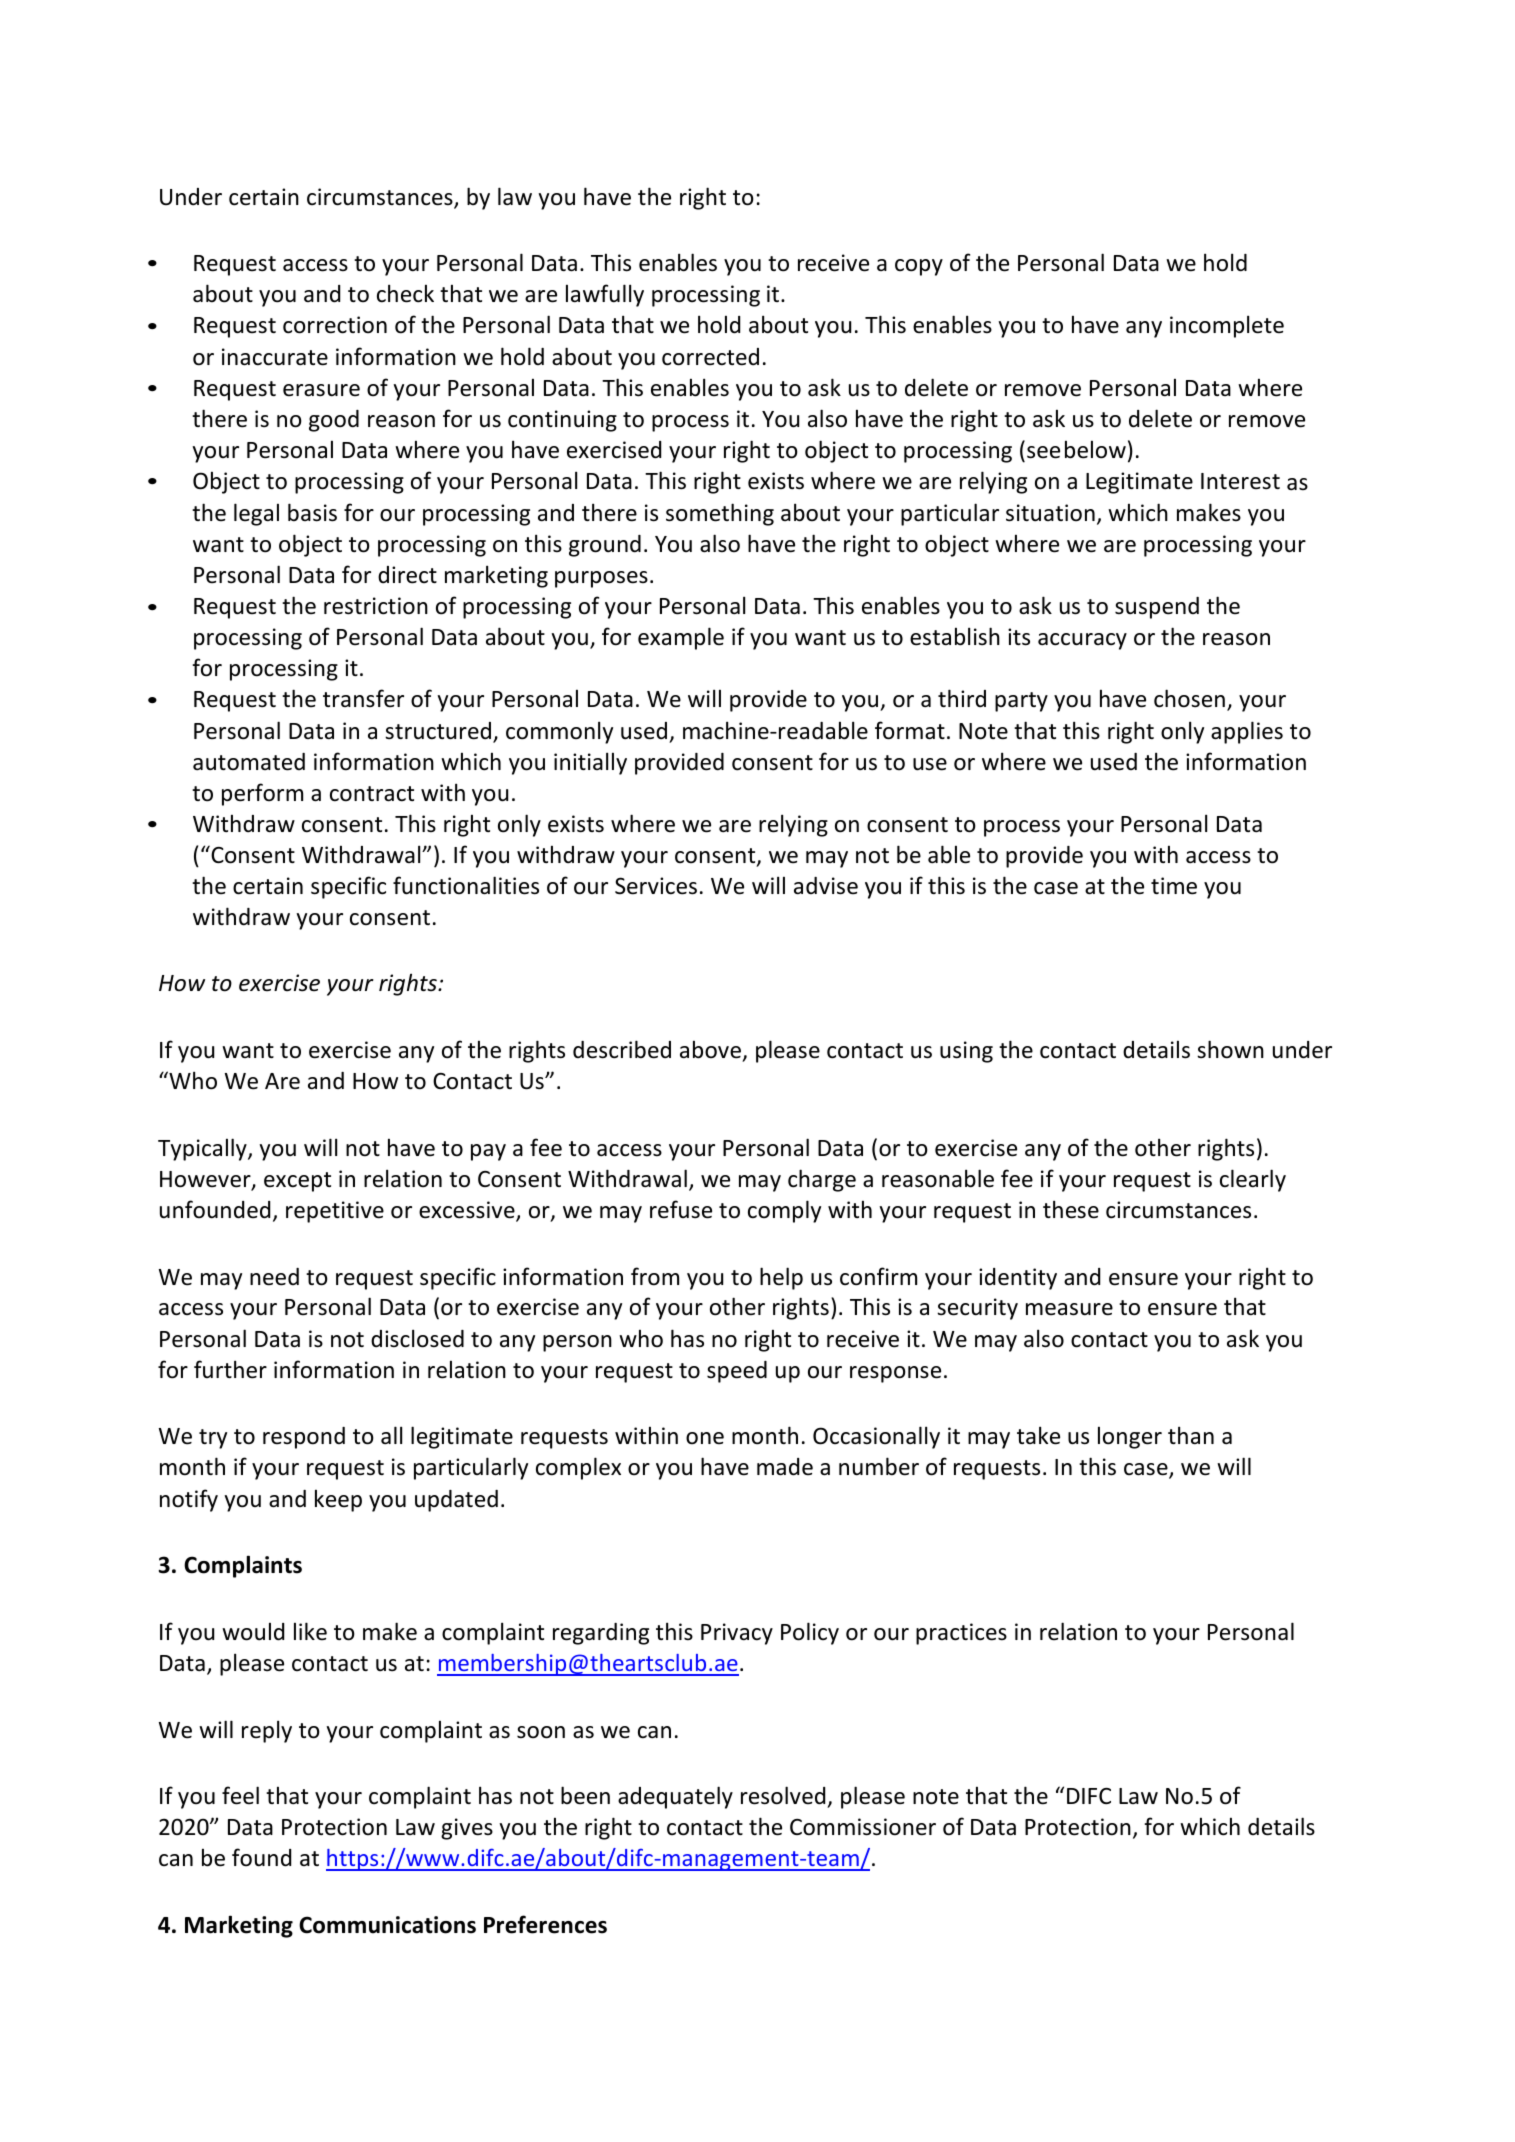 Image resolution: width=1515 pixels, height=2142 pixels. I want to click on corrected, so click(710, 357).
